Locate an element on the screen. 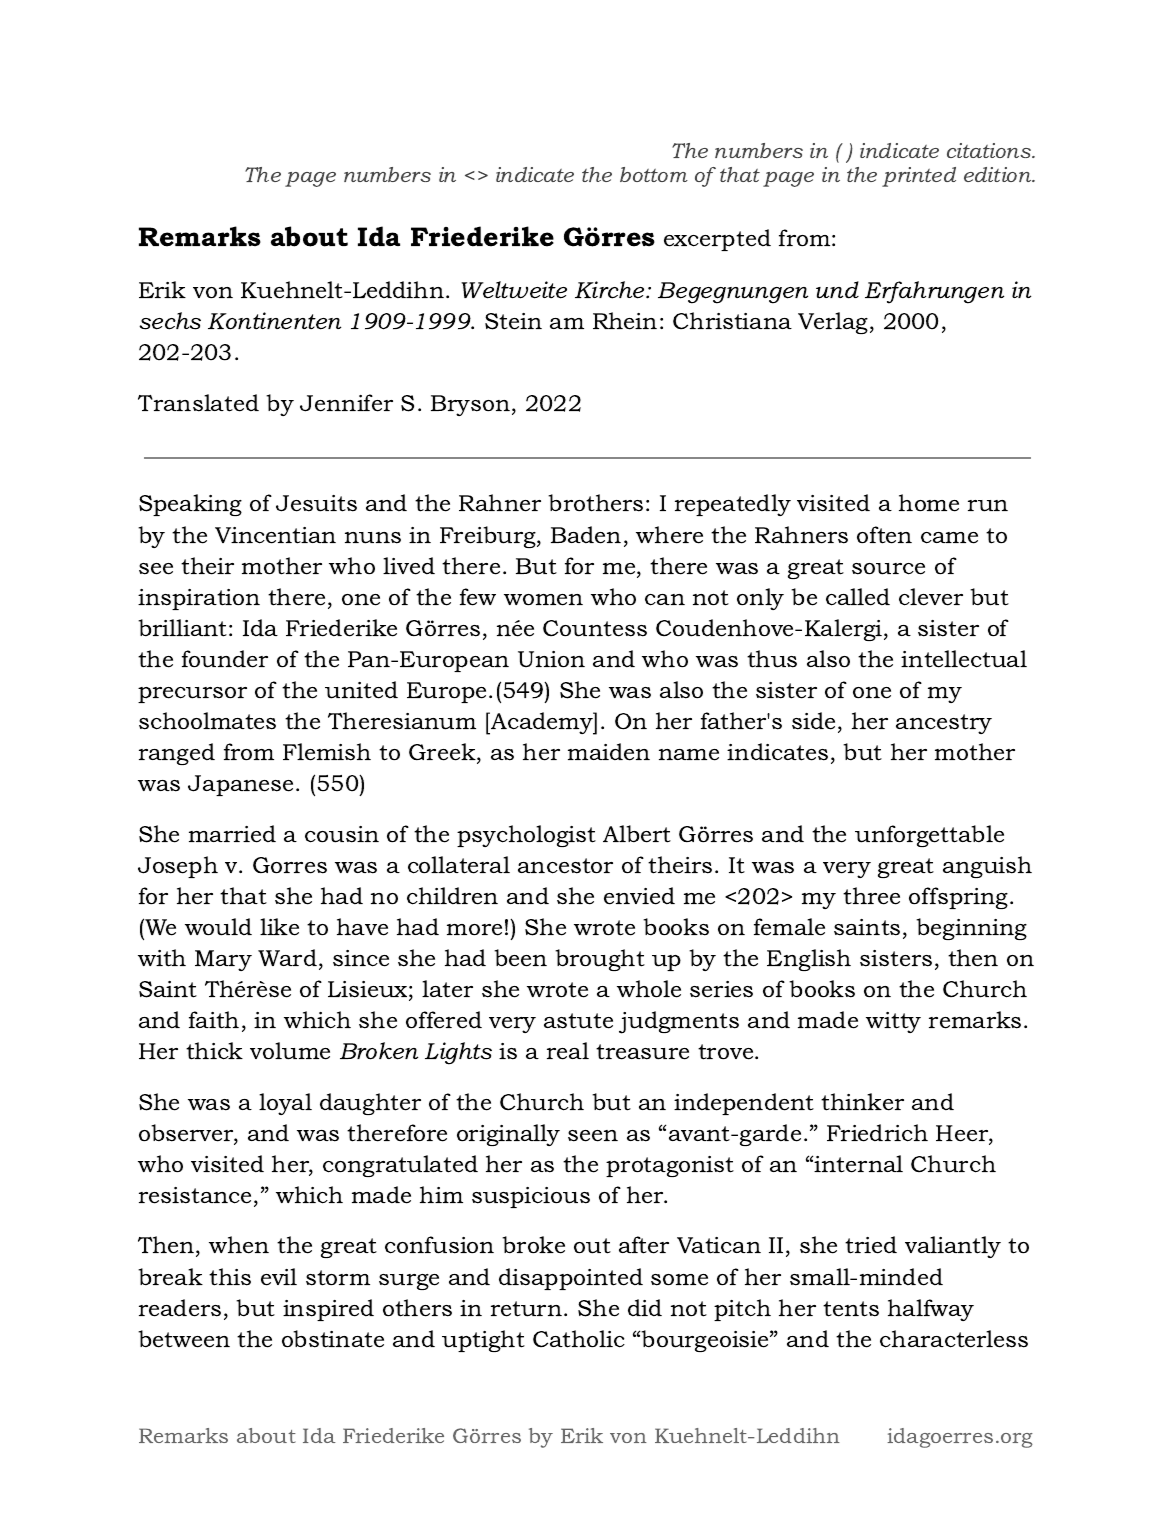 This screenshot has width=1175, height=1521. source is located at coordinates (888, 569).
